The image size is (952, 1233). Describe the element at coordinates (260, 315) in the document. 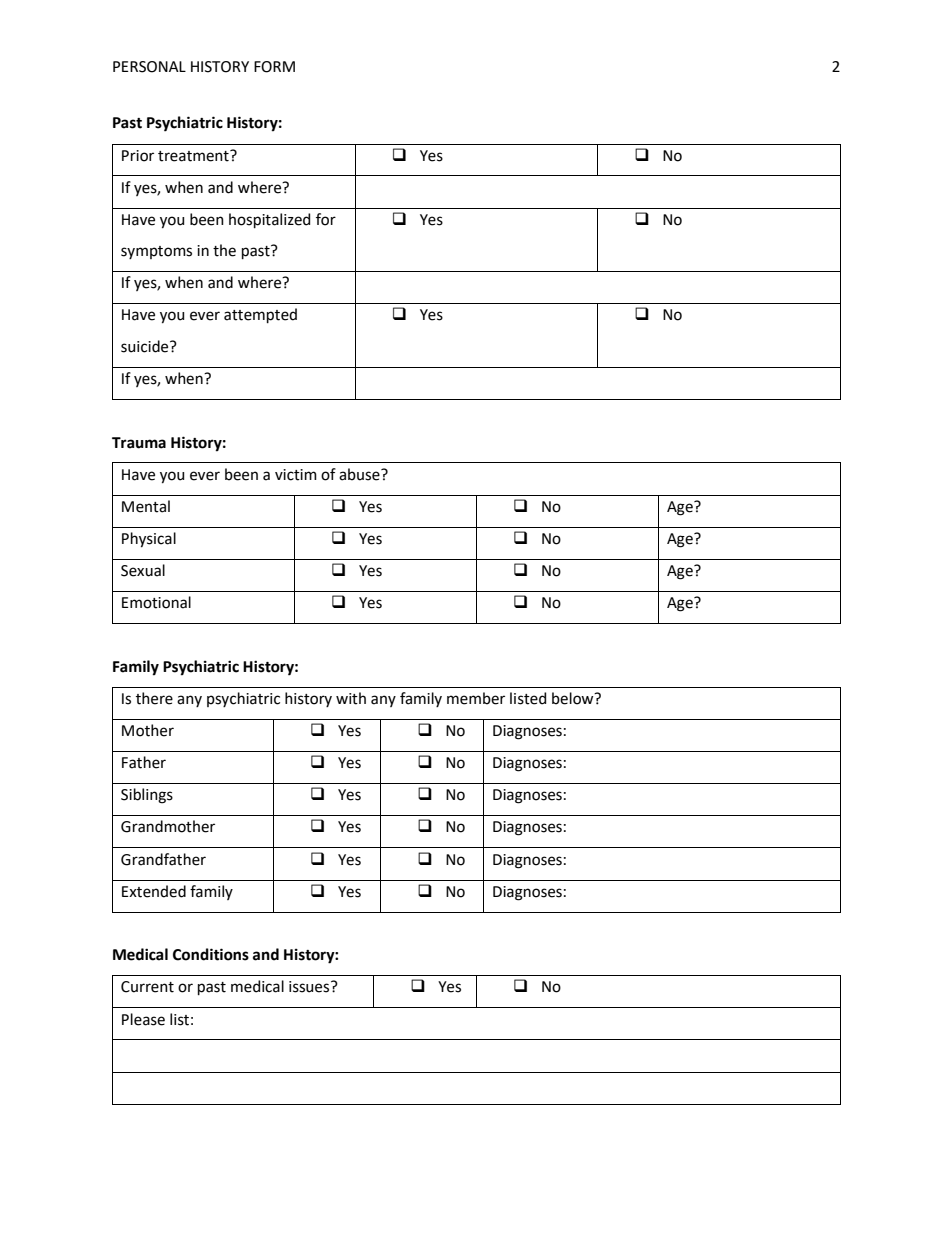

I see `attempted` at that location.
